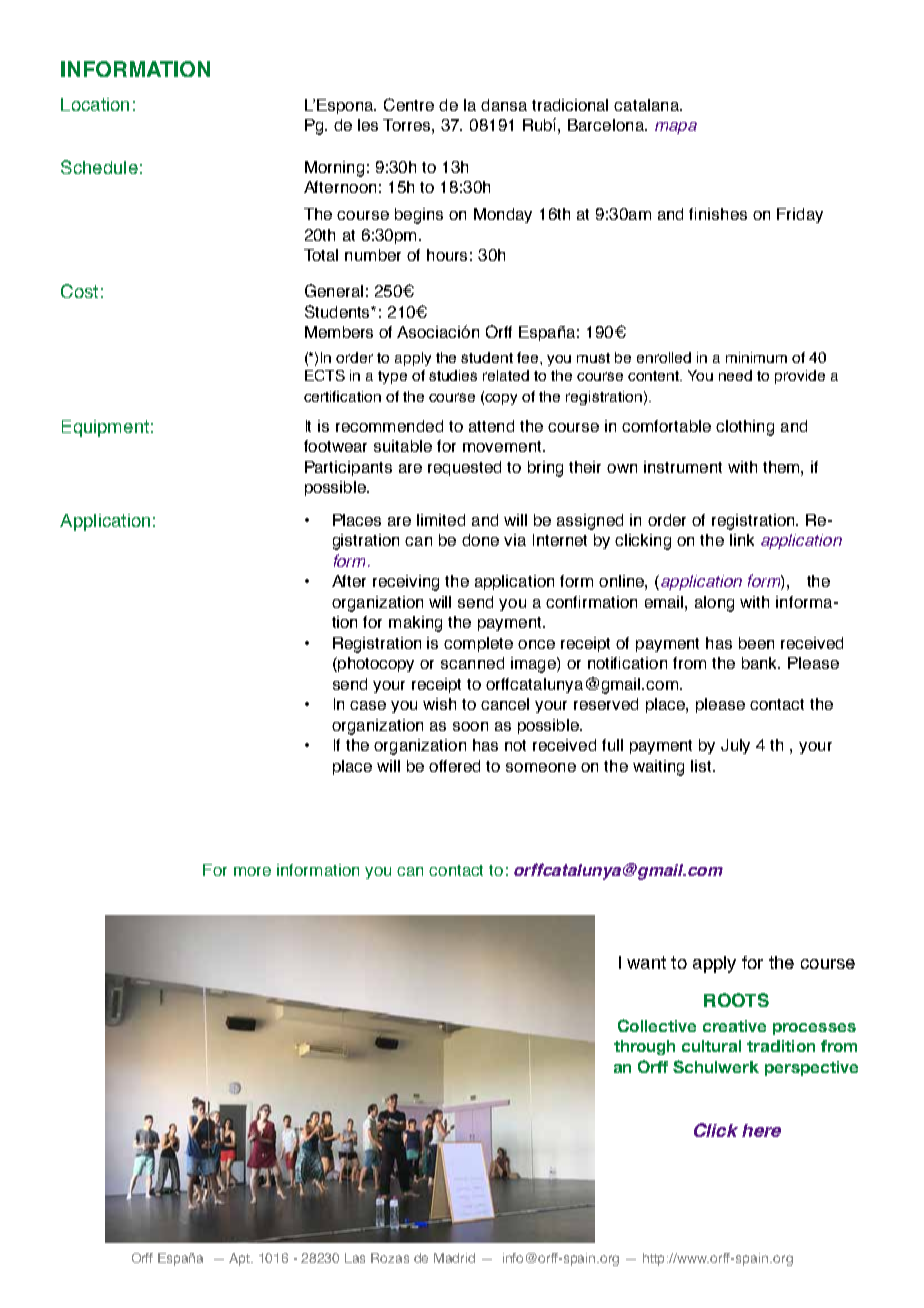 This page has width=924, height=1308. I want to click on Participants, so click(348, 468).
